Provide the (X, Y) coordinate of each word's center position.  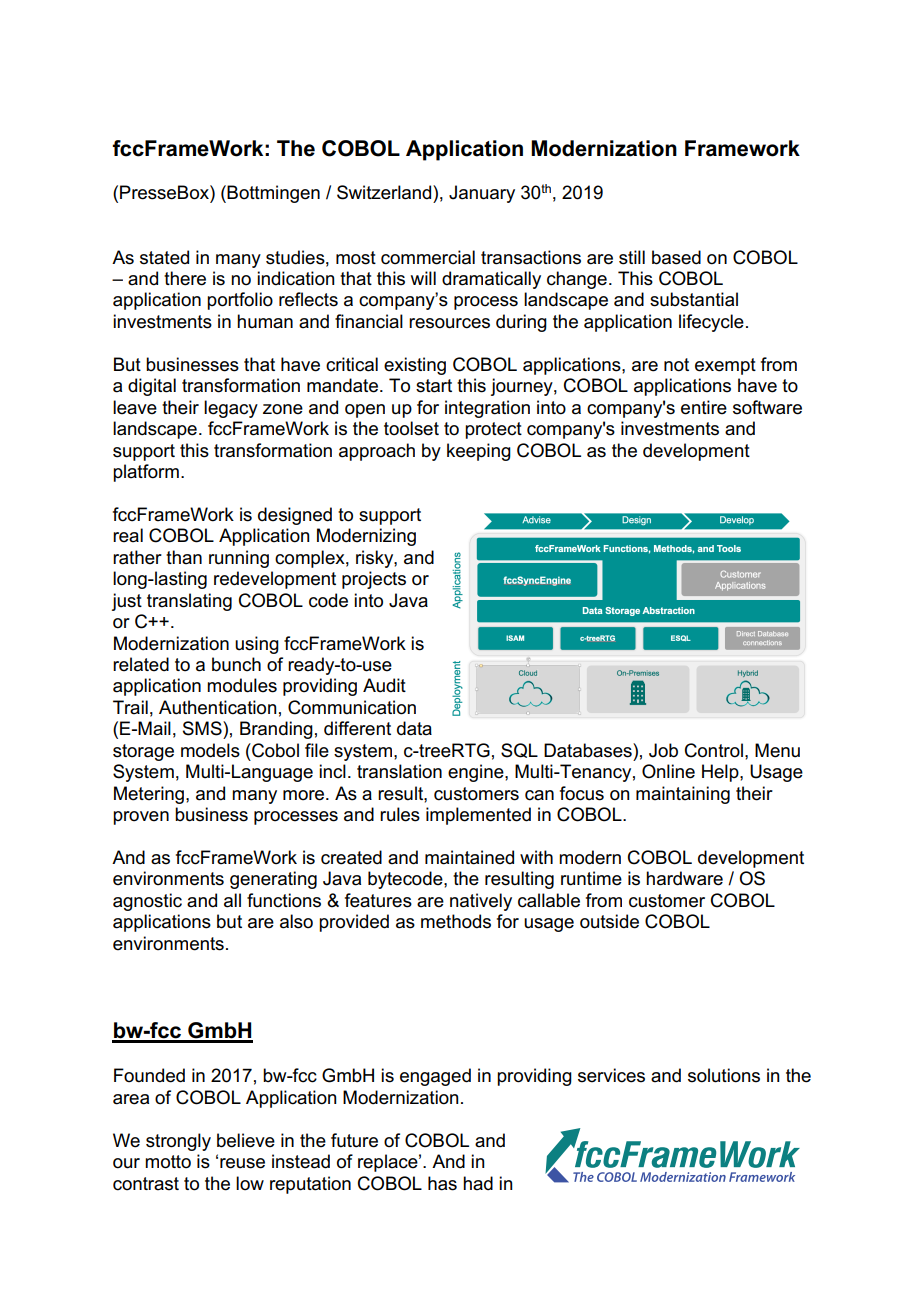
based (676, 257)
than (184, 557)
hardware (684, 878)
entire (704, 407)
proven (141, 818)
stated (164, 257)
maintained (469, 857)
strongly (178, 1142)
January (482, 194)
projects (374, 580)
